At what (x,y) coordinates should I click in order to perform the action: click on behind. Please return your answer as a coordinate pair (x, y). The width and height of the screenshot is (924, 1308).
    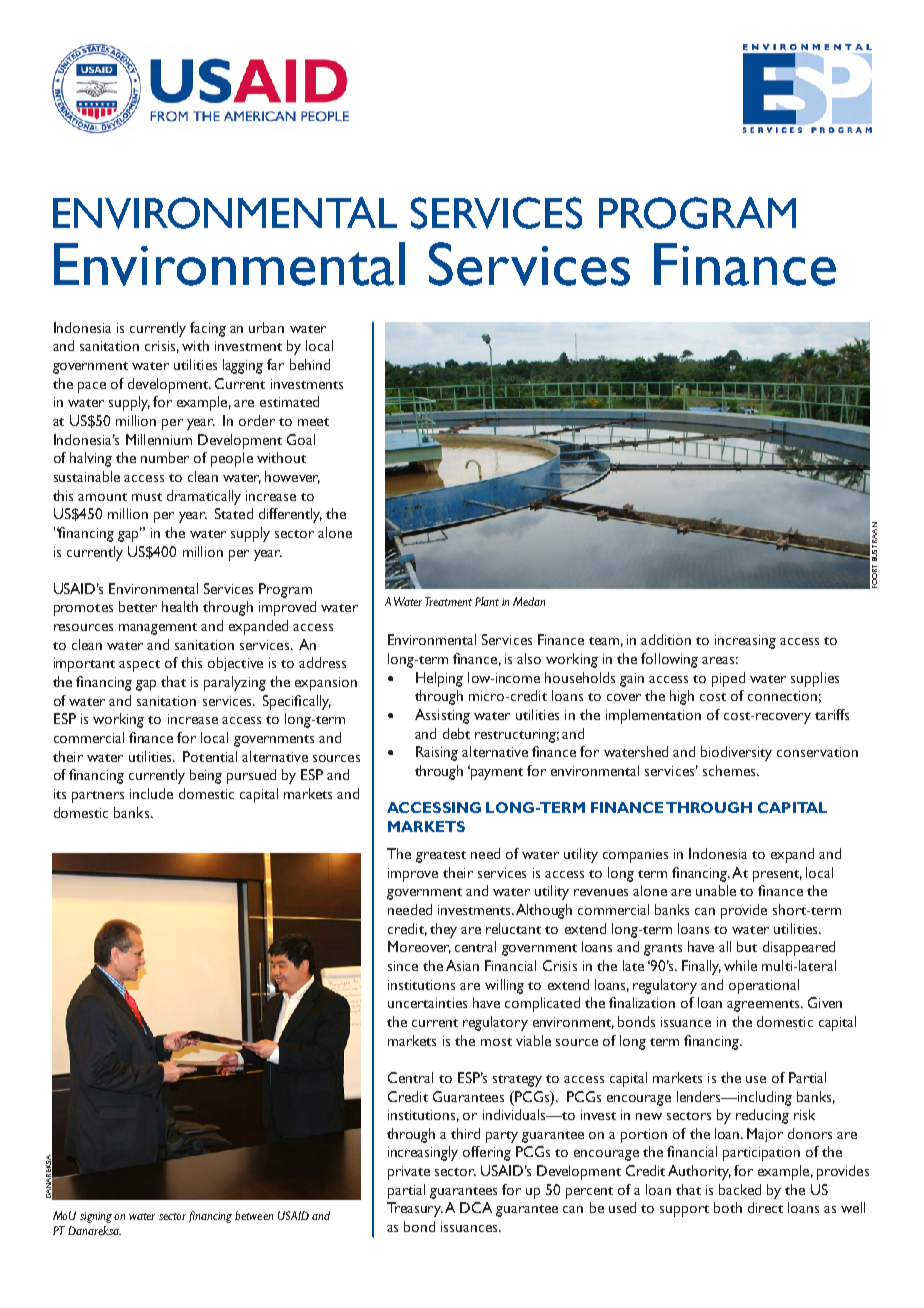
    Looking at the image, I should click on (310, 364).
